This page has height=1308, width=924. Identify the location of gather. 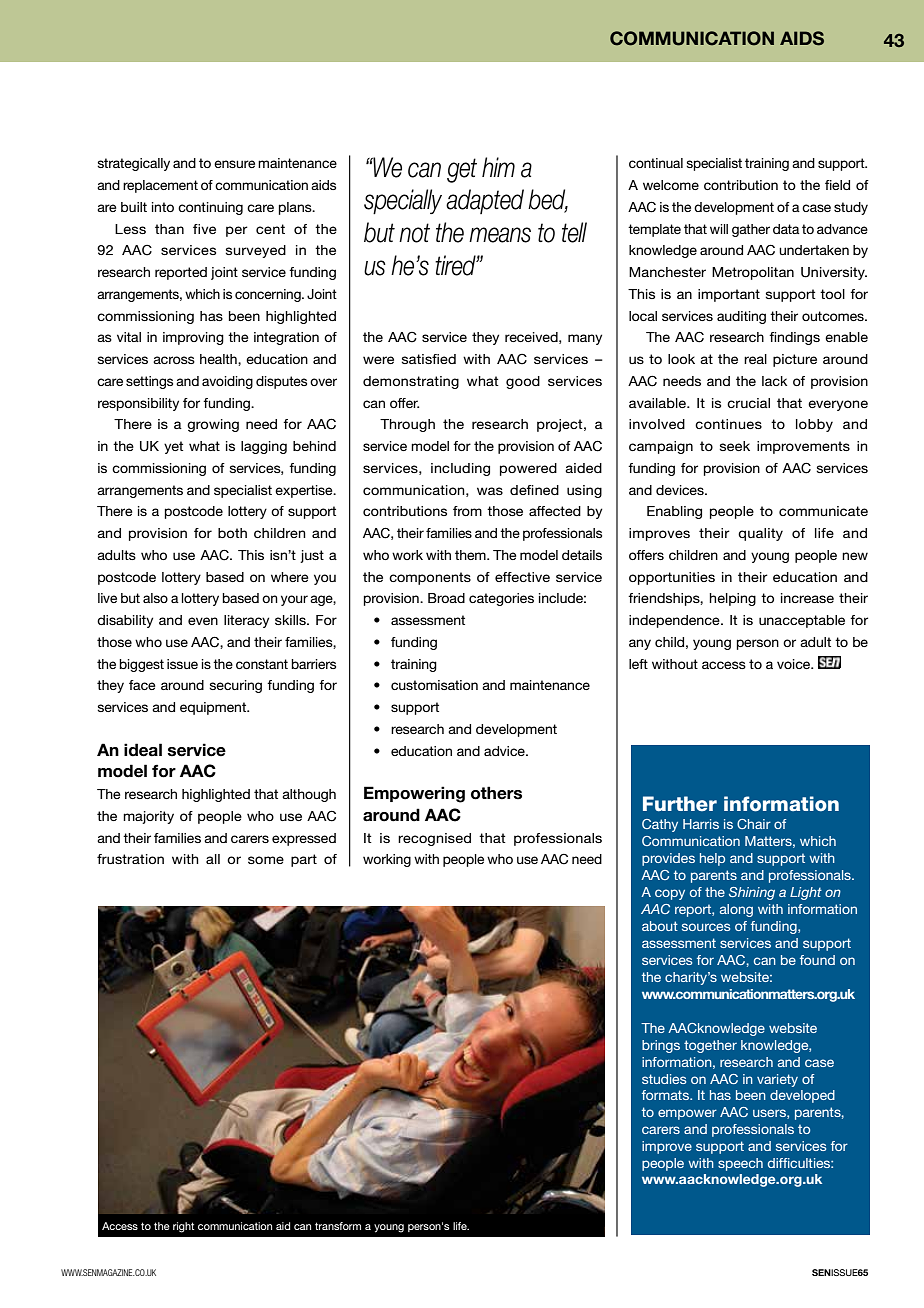
(751, 230).
